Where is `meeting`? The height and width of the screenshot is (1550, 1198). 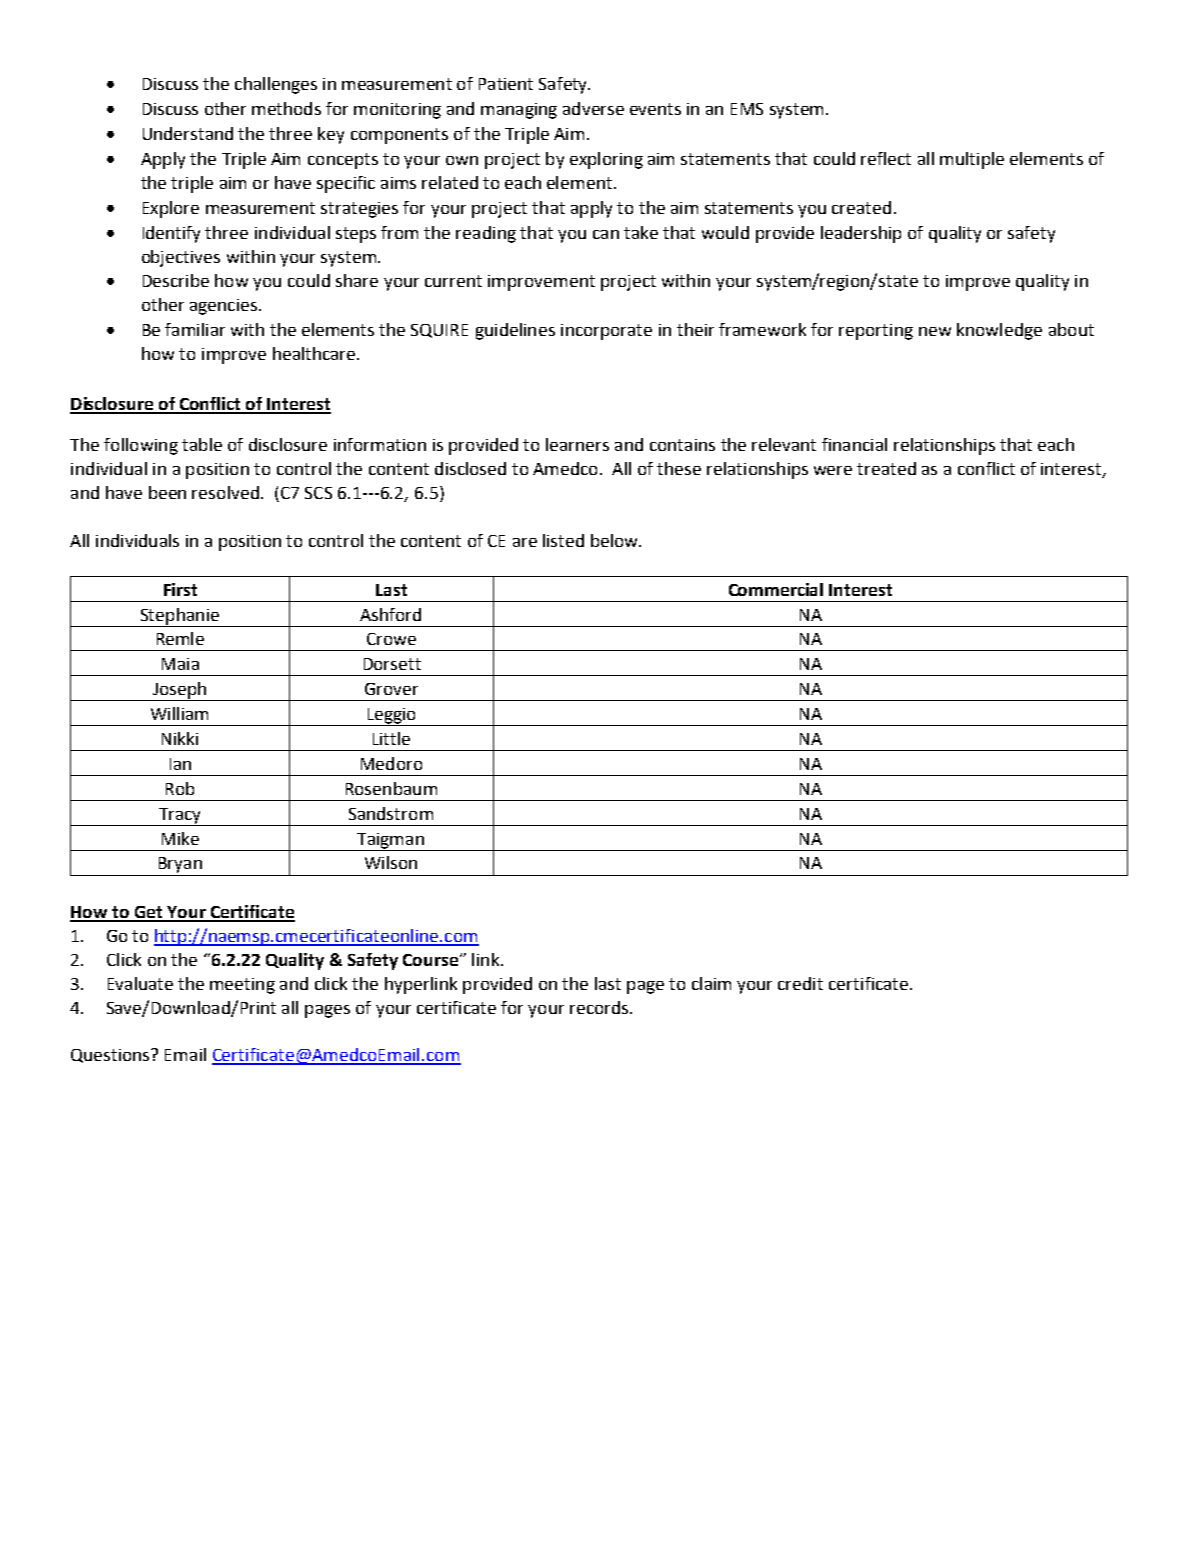 meeting is located at coordinates (242, 986).
